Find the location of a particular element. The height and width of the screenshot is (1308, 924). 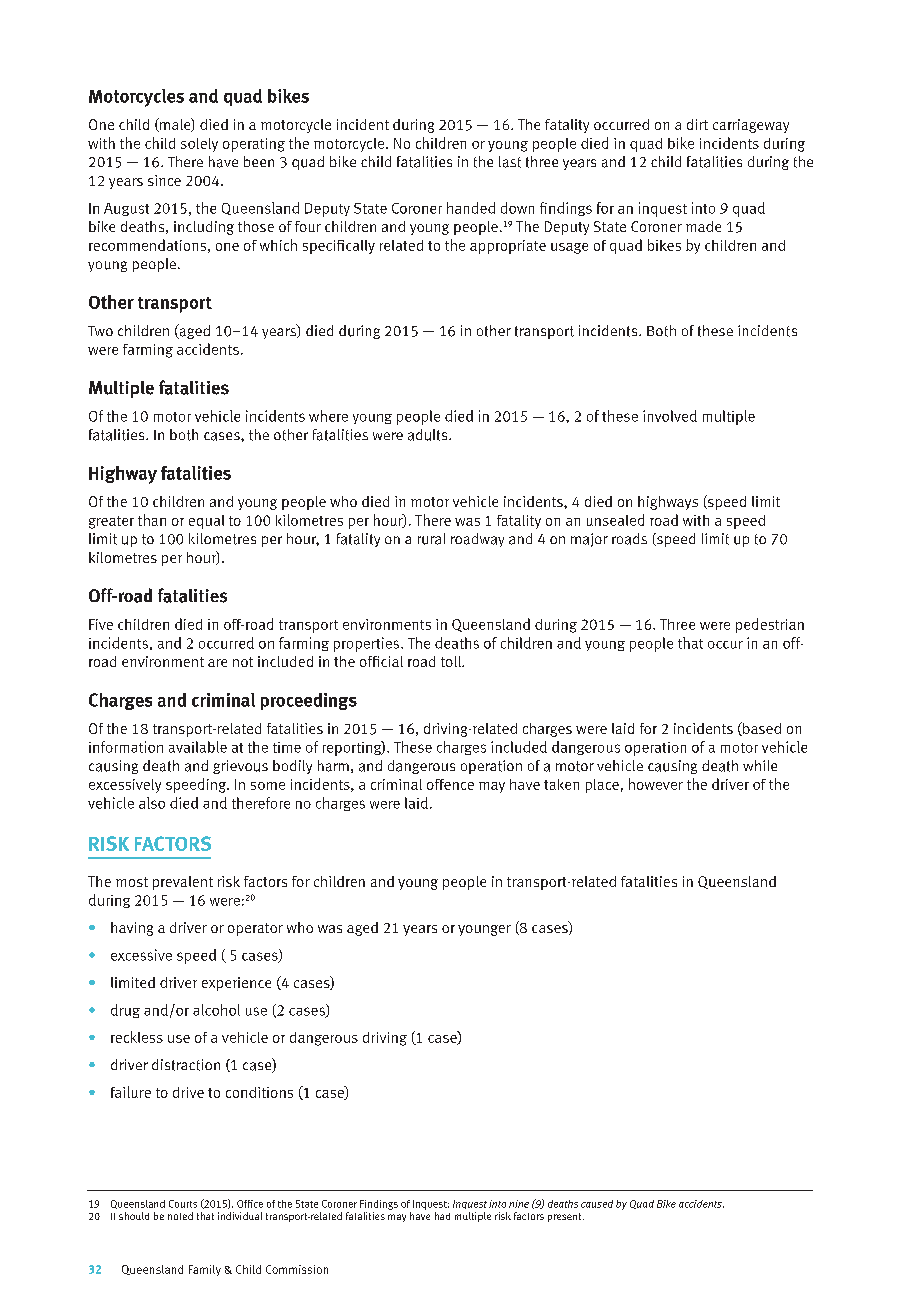

solely is located at coordinates (199, 145).
